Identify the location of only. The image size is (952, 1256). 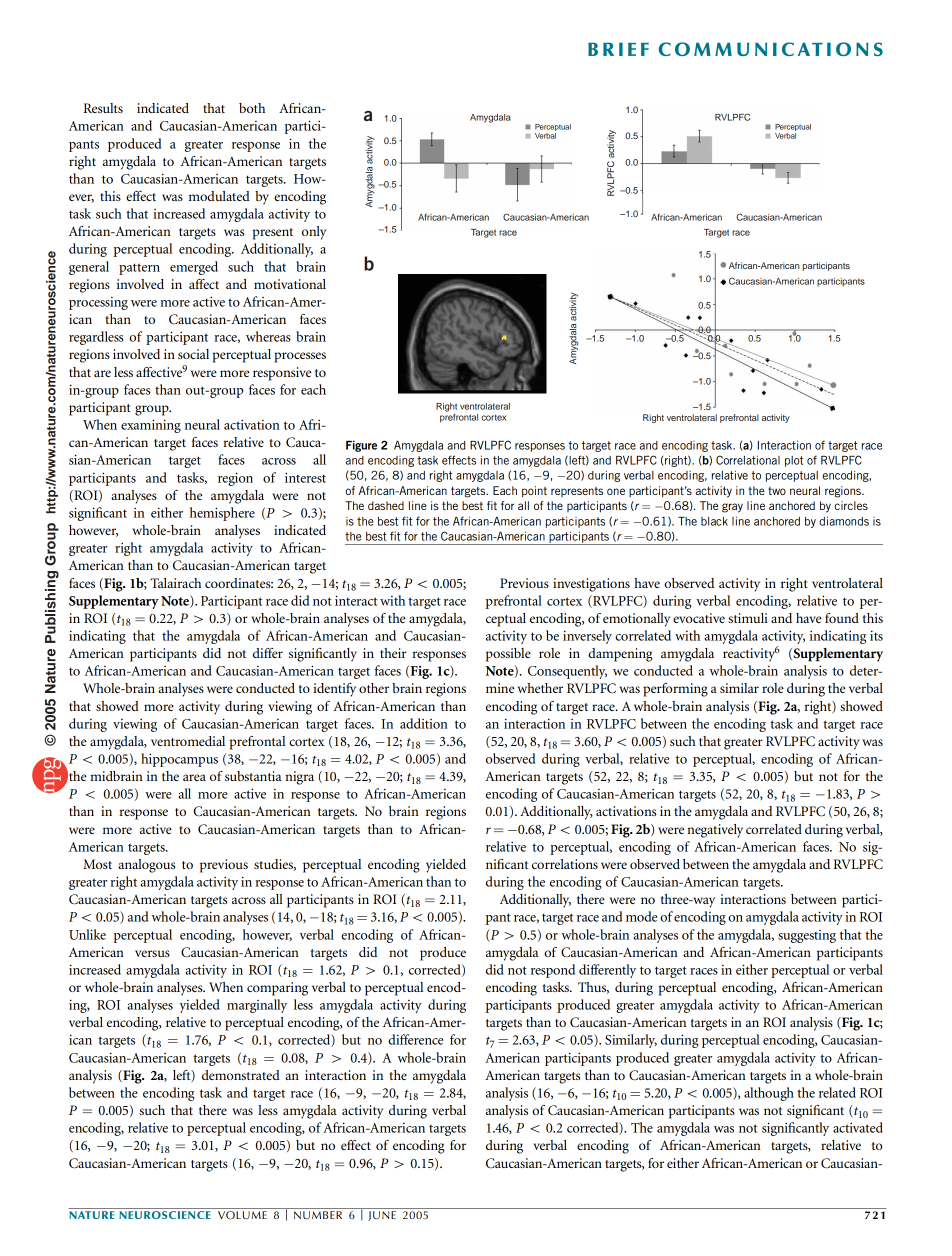
(314, 233).
